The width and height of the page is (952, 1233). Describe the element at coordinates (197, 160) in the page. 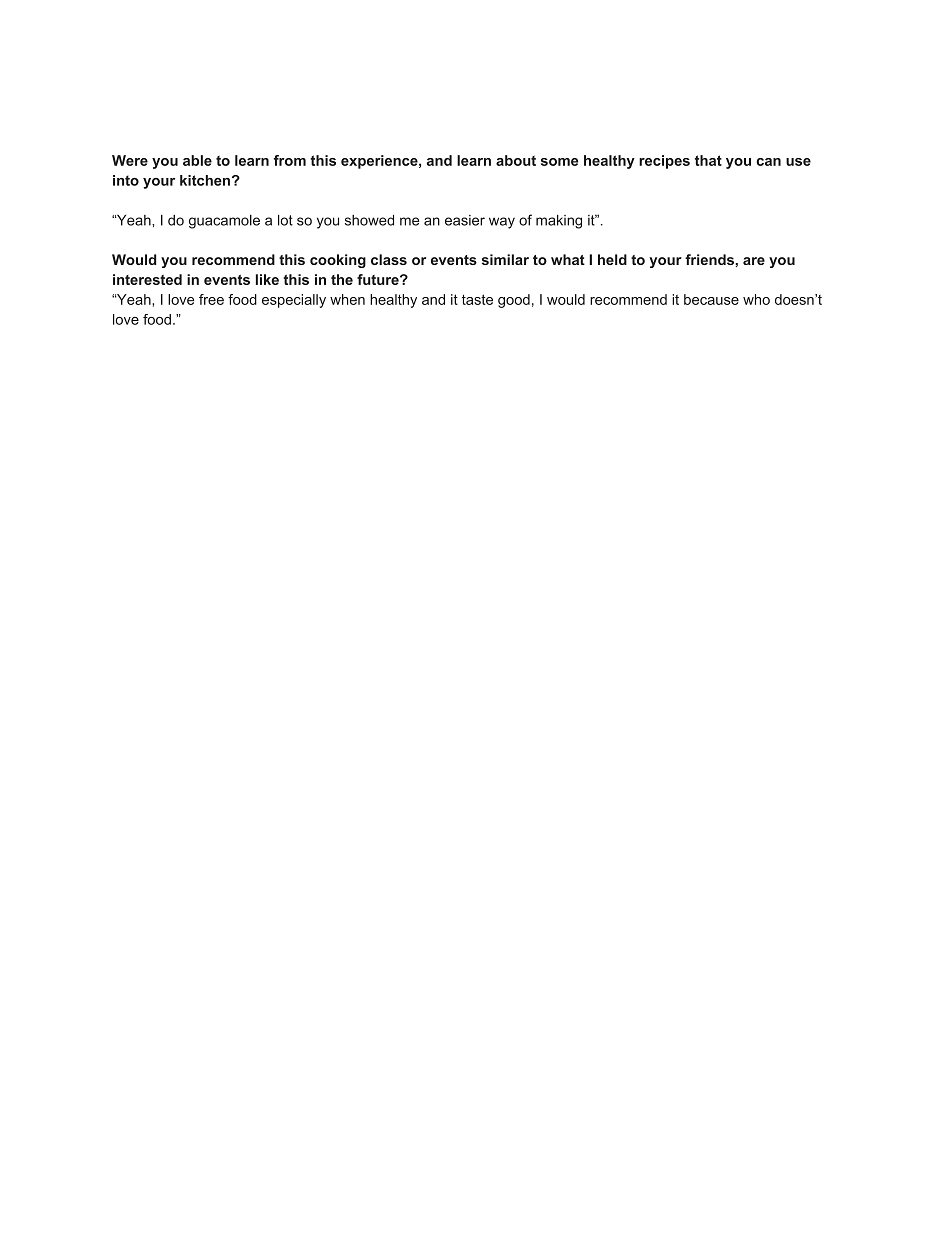

I see `able` at that location.
